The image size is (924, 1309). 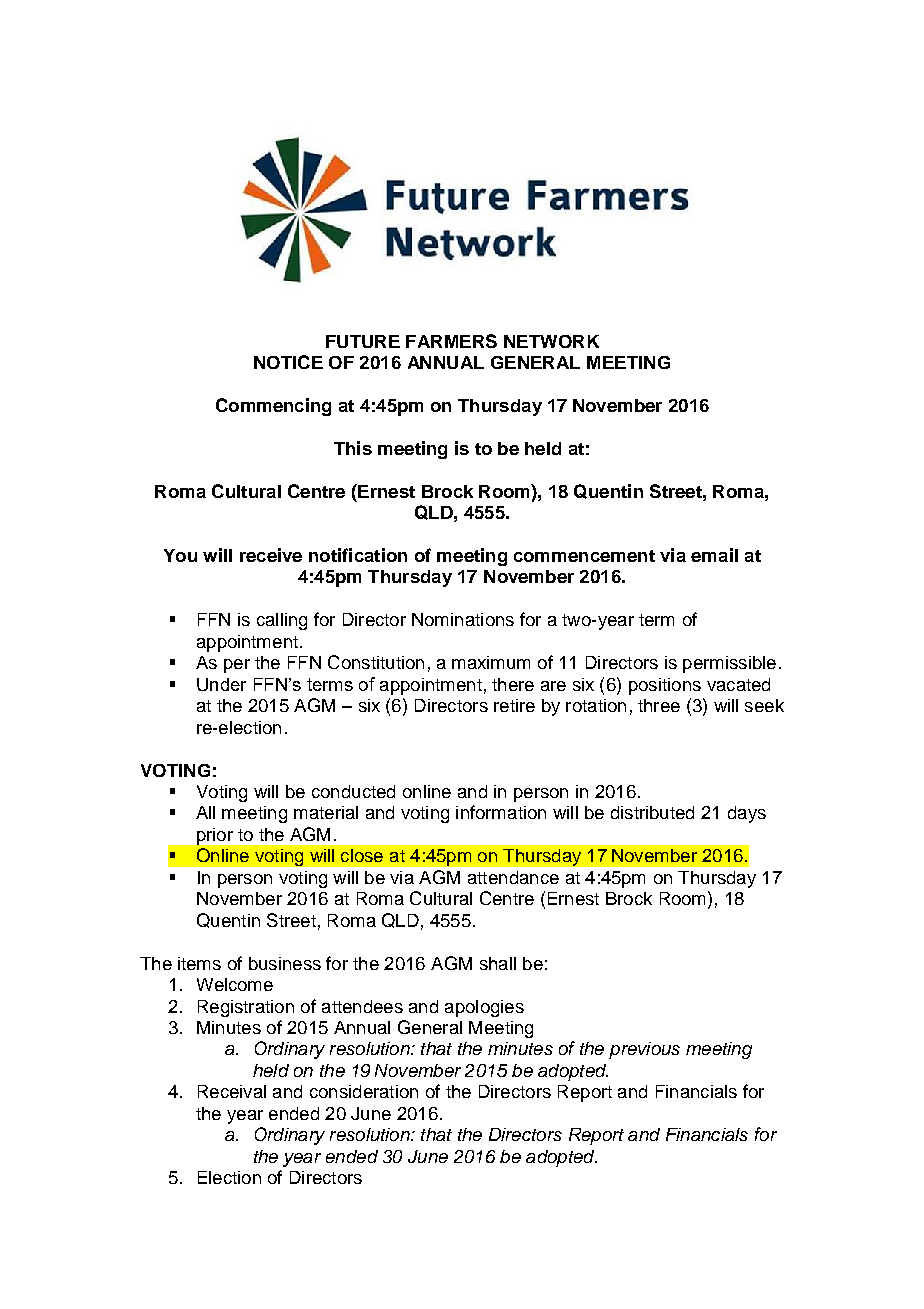 What do you see at coordinates (282, 621) in the screenshot?
I see `calling` at bounding box center [282, 621].
